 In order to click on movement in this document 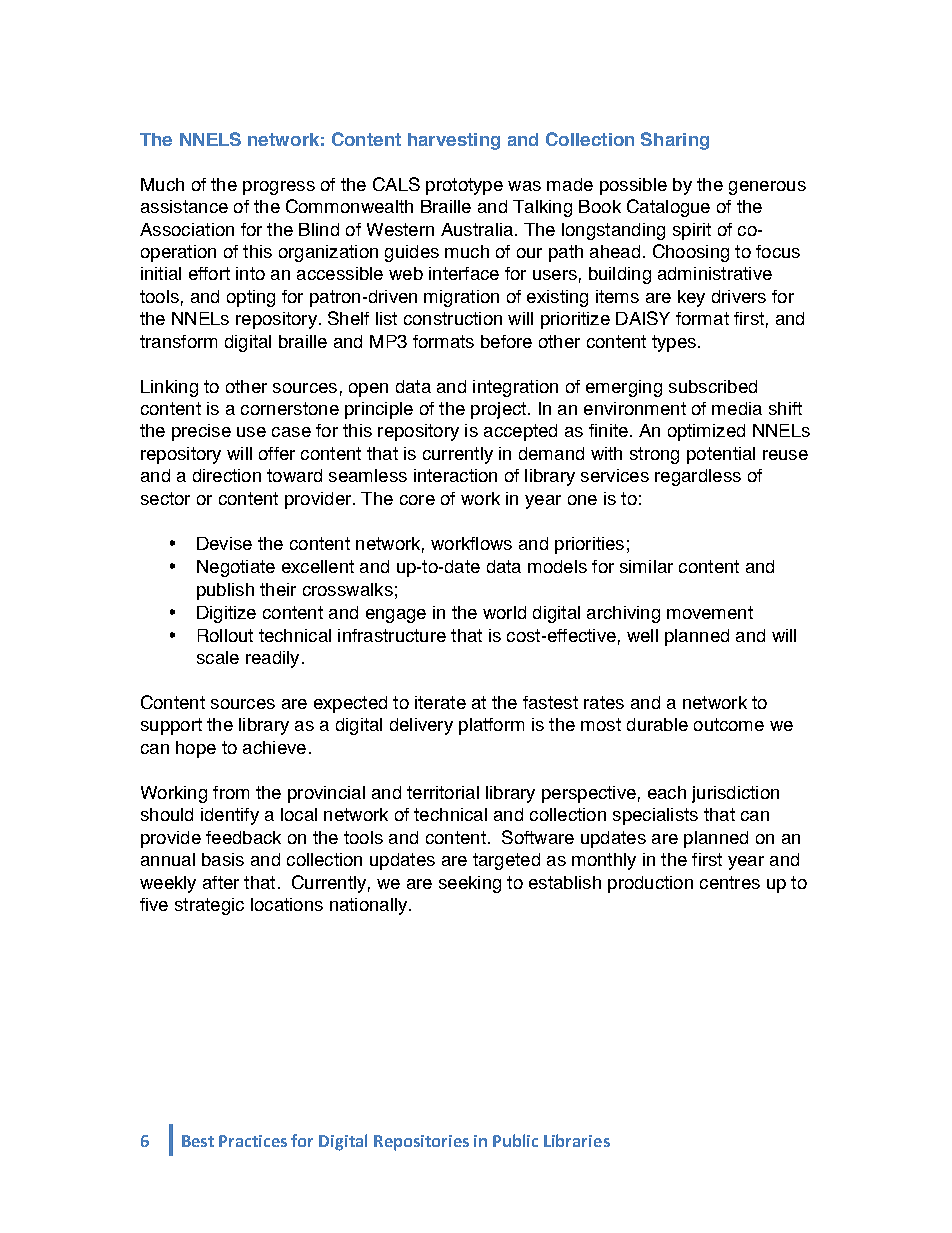, I will do `click(710, 612)`.
